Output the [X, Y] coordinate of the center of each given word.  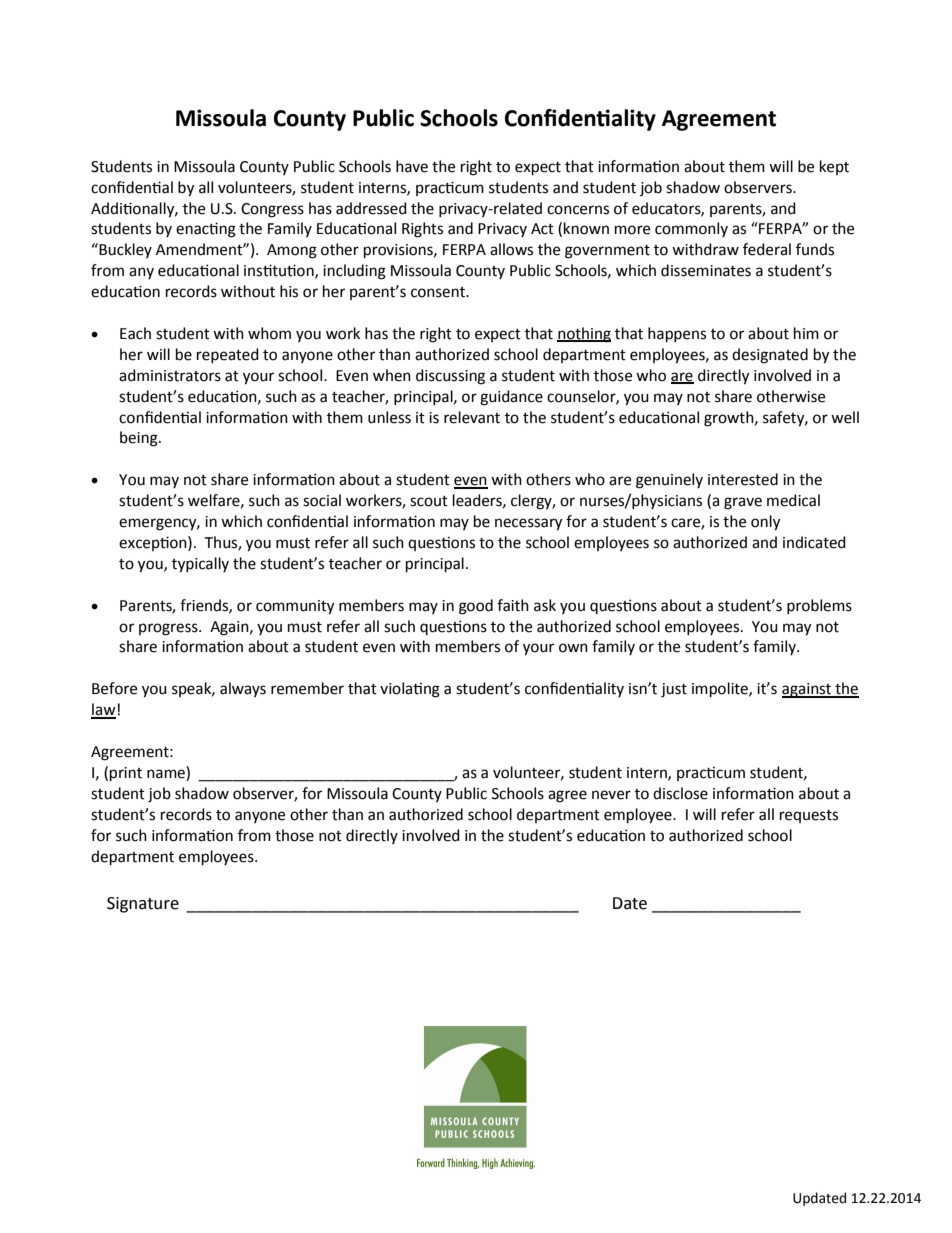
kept [834, 167]
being [140, 439]
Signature [143, 905]
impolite [721, 690]
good [476, 607]
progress [169, 629]
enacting [206, 230]
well [845, 417]
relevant [472, 417]
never [611, 795]
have [412, 166]
